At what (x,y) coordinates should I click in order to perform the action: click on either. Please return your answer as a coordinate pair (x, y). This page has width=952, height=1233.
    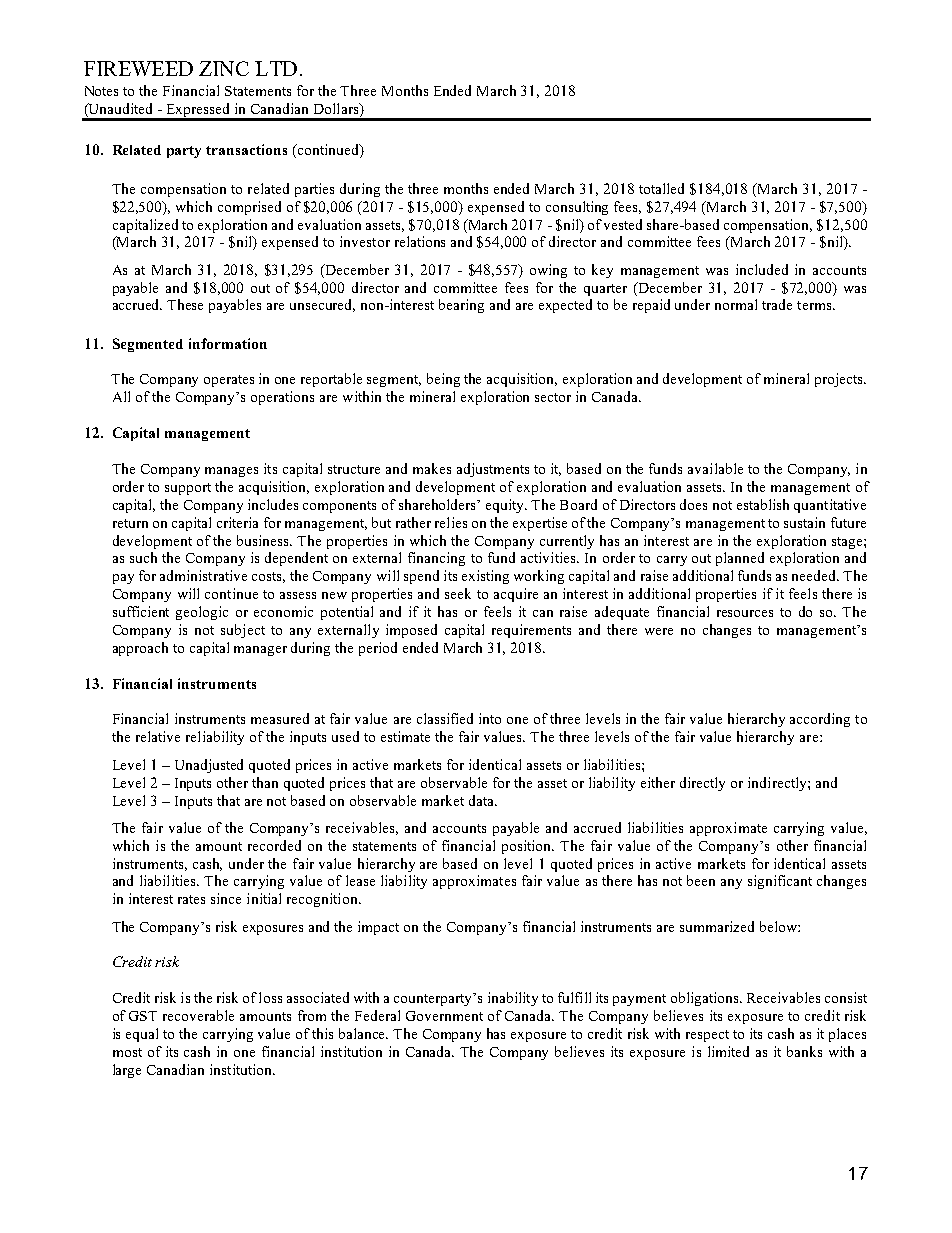
    Looking at the image, I should click on (658, 782).
